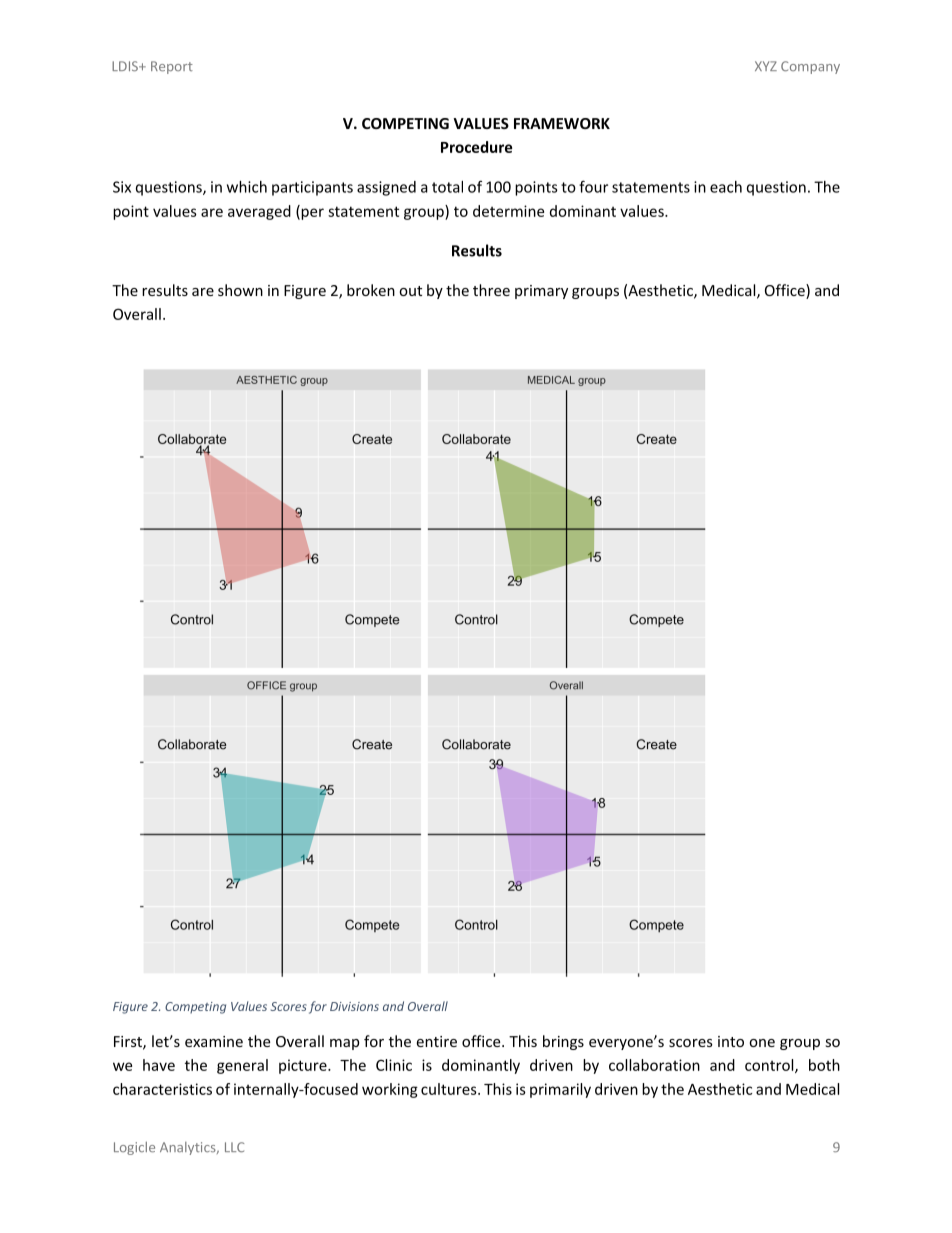 This image has height=1233, width=952. What do you see at coordinates (354, 1006) in the image?
I see `Divisions` at bounding box center [354, 1006].
